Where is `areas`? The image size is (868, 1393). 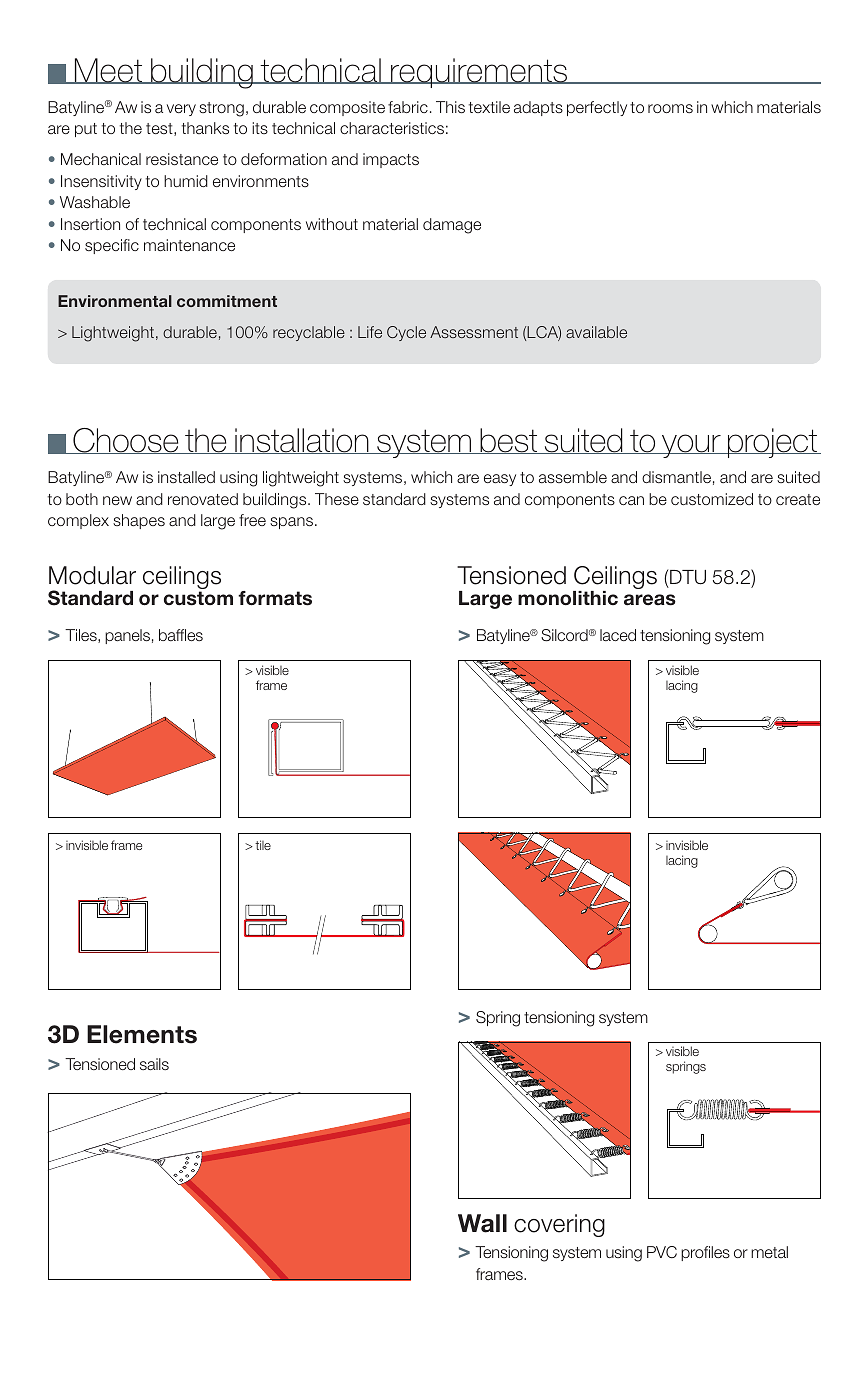 areas is located at coordinates (650, 600).
